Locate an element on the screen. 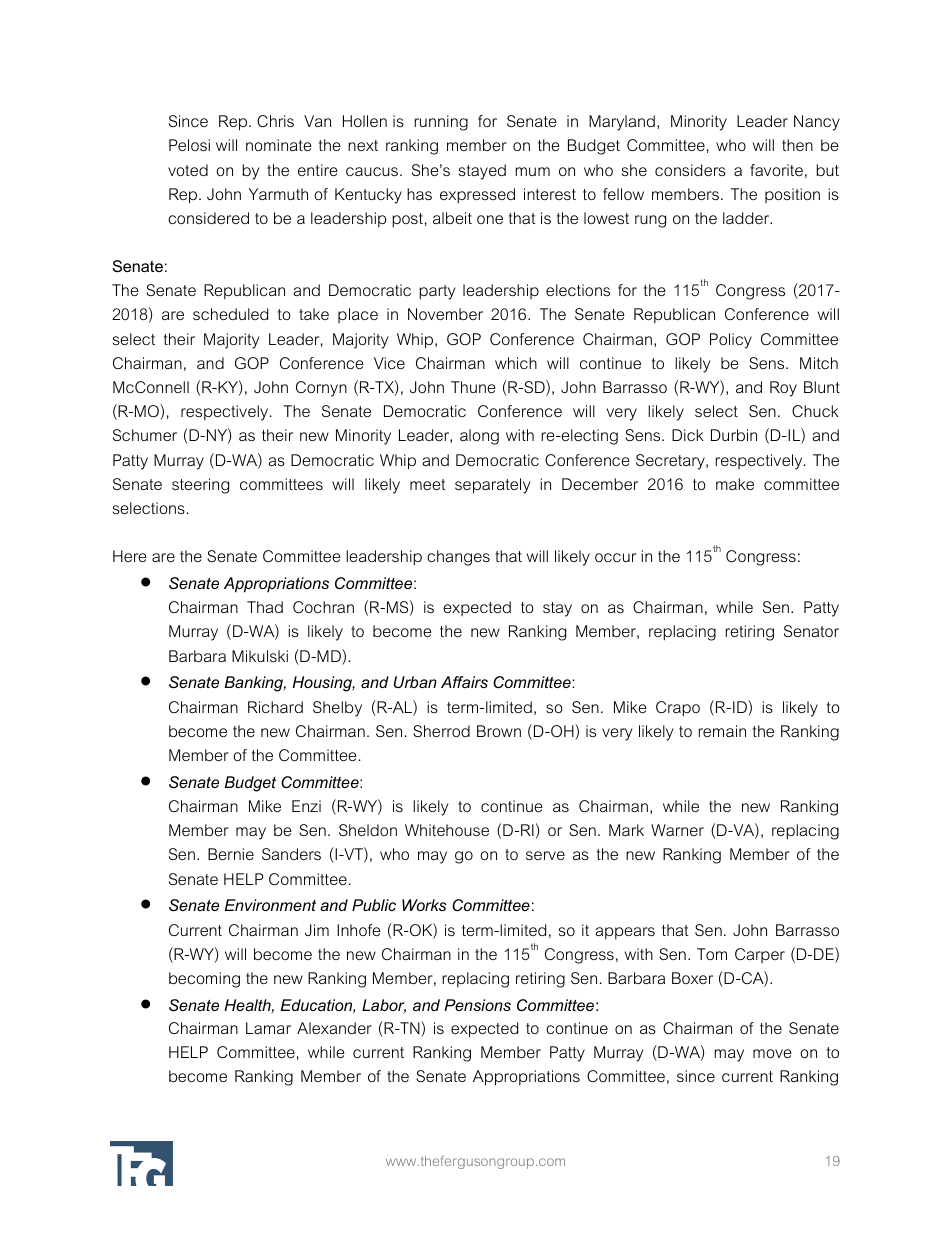 The image size is (952, 1233). Brown is located at coordinates (499, 731).
